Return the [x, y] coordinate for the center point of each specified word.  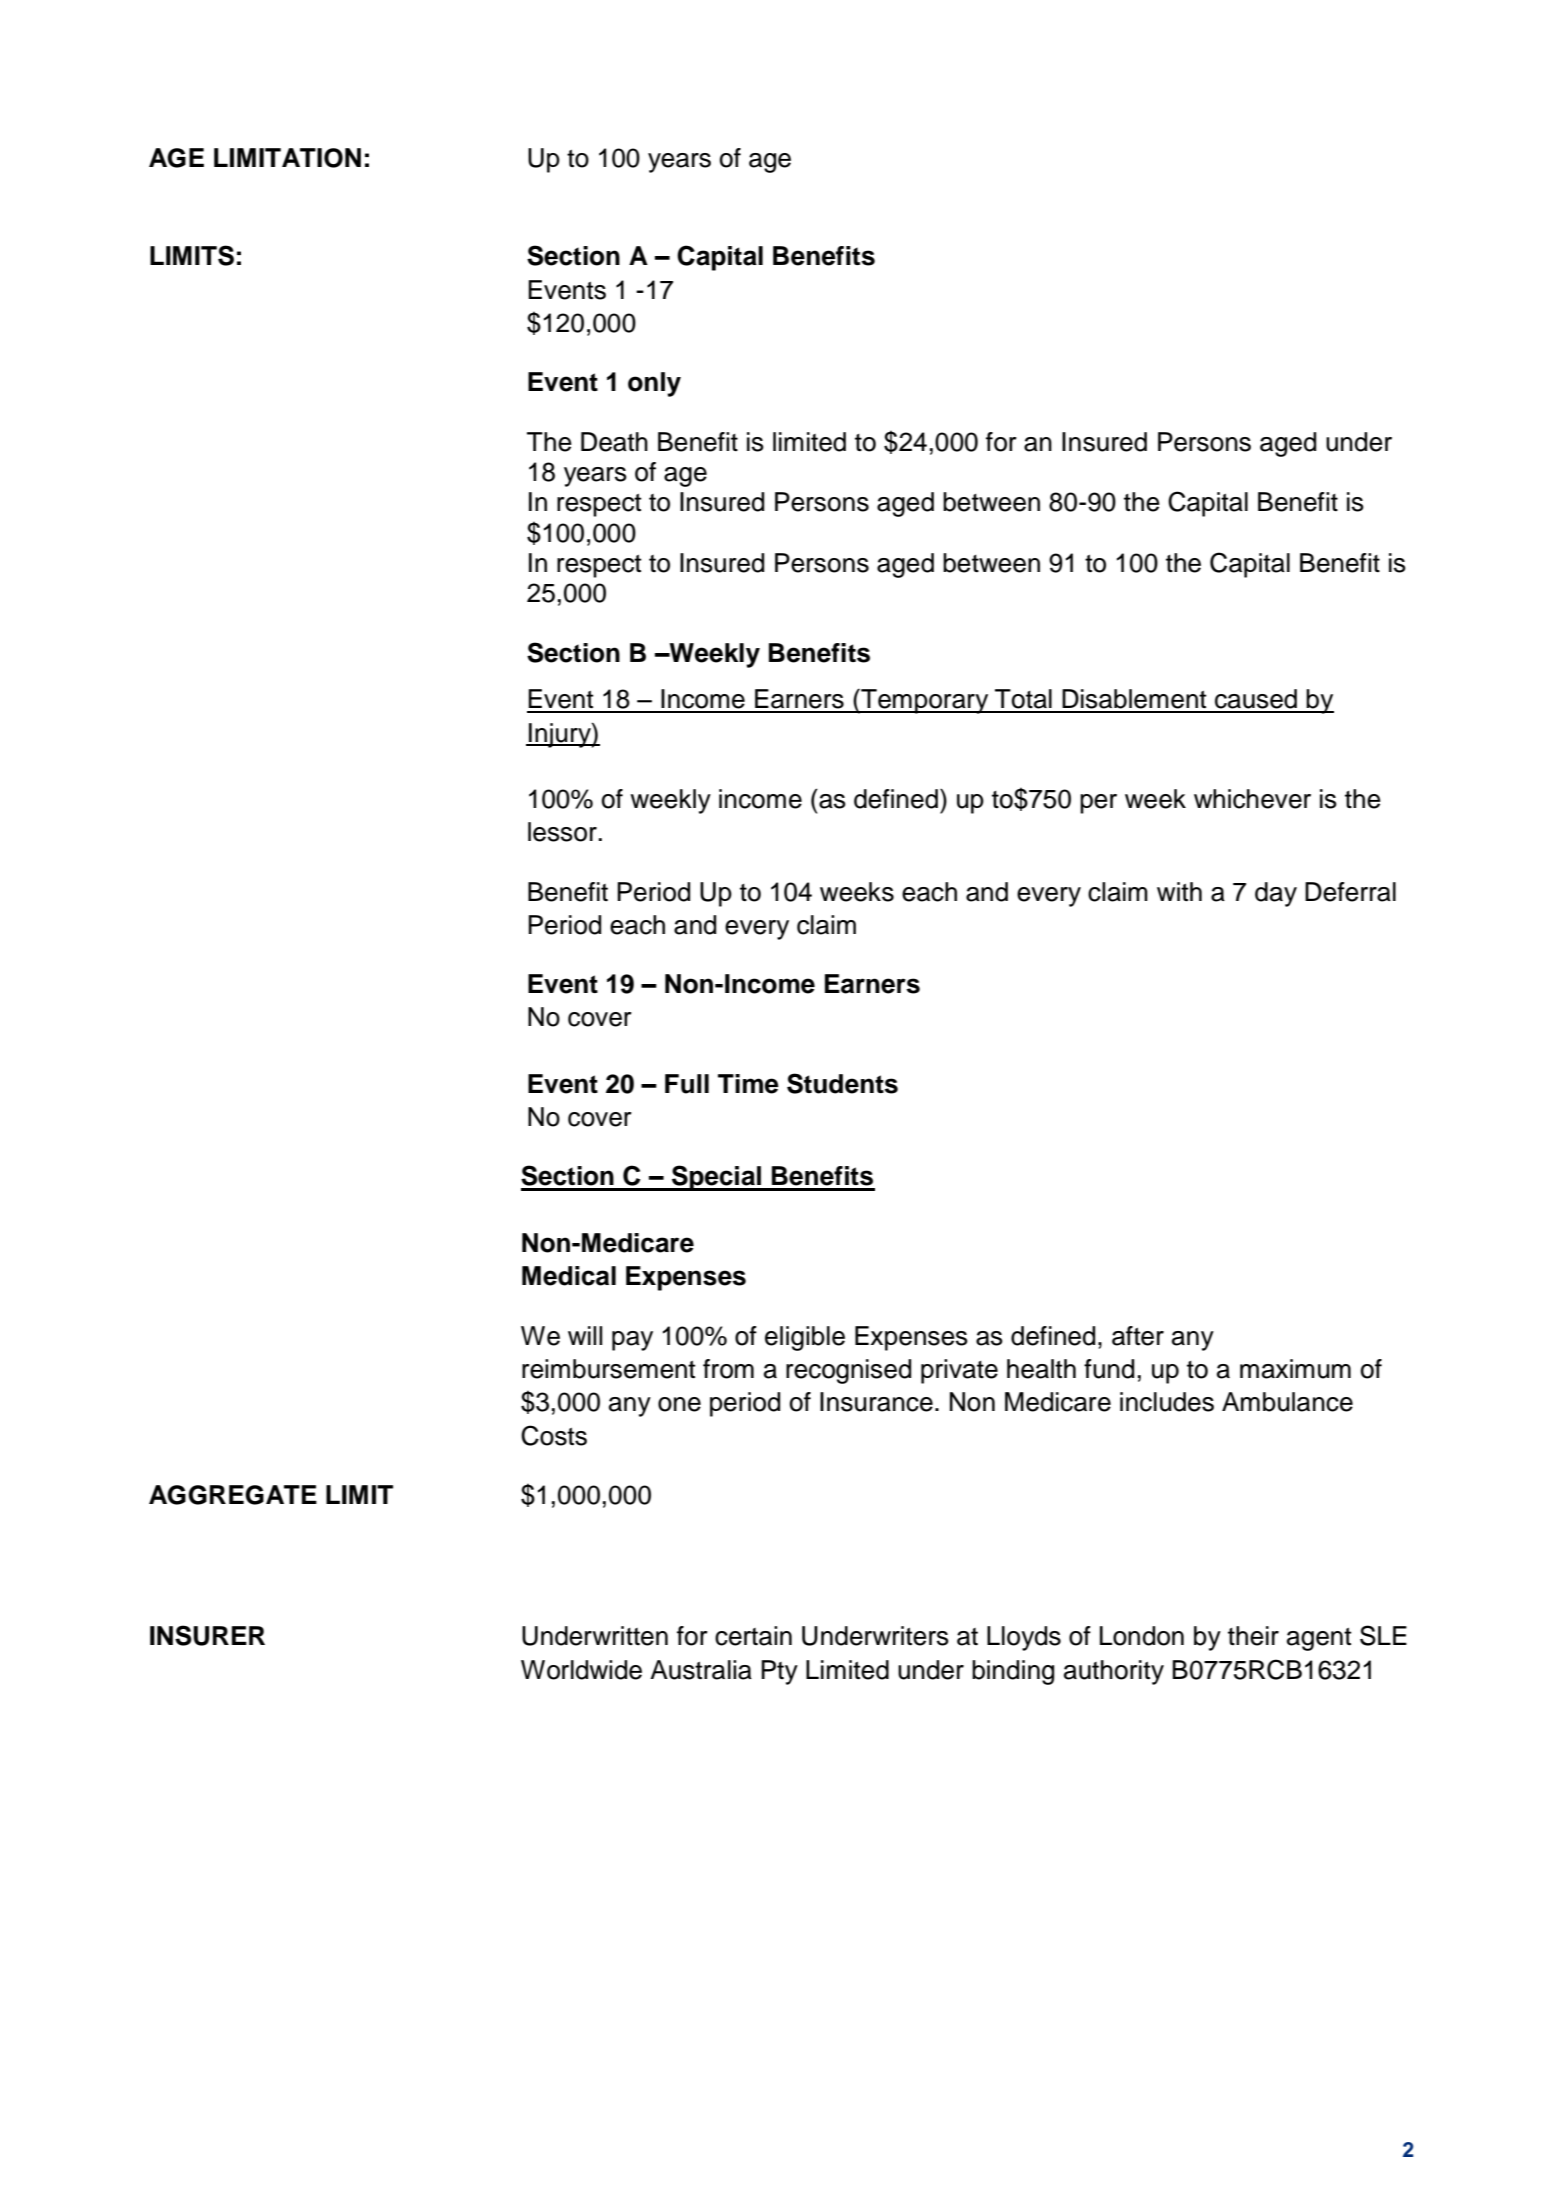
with [1179, 891]
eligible [805, 1338]
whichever [1252, 799]
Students [842, 1083]
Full [687, 1084]
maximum [1295, 1369]
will [585, 1335]
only [654, 384]
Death [614, 442]
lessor [562, 832]
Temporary [925, 701]
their [1253, 1636]
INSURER [207, 1635]
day [1276, 894]
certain [753, 1636]
